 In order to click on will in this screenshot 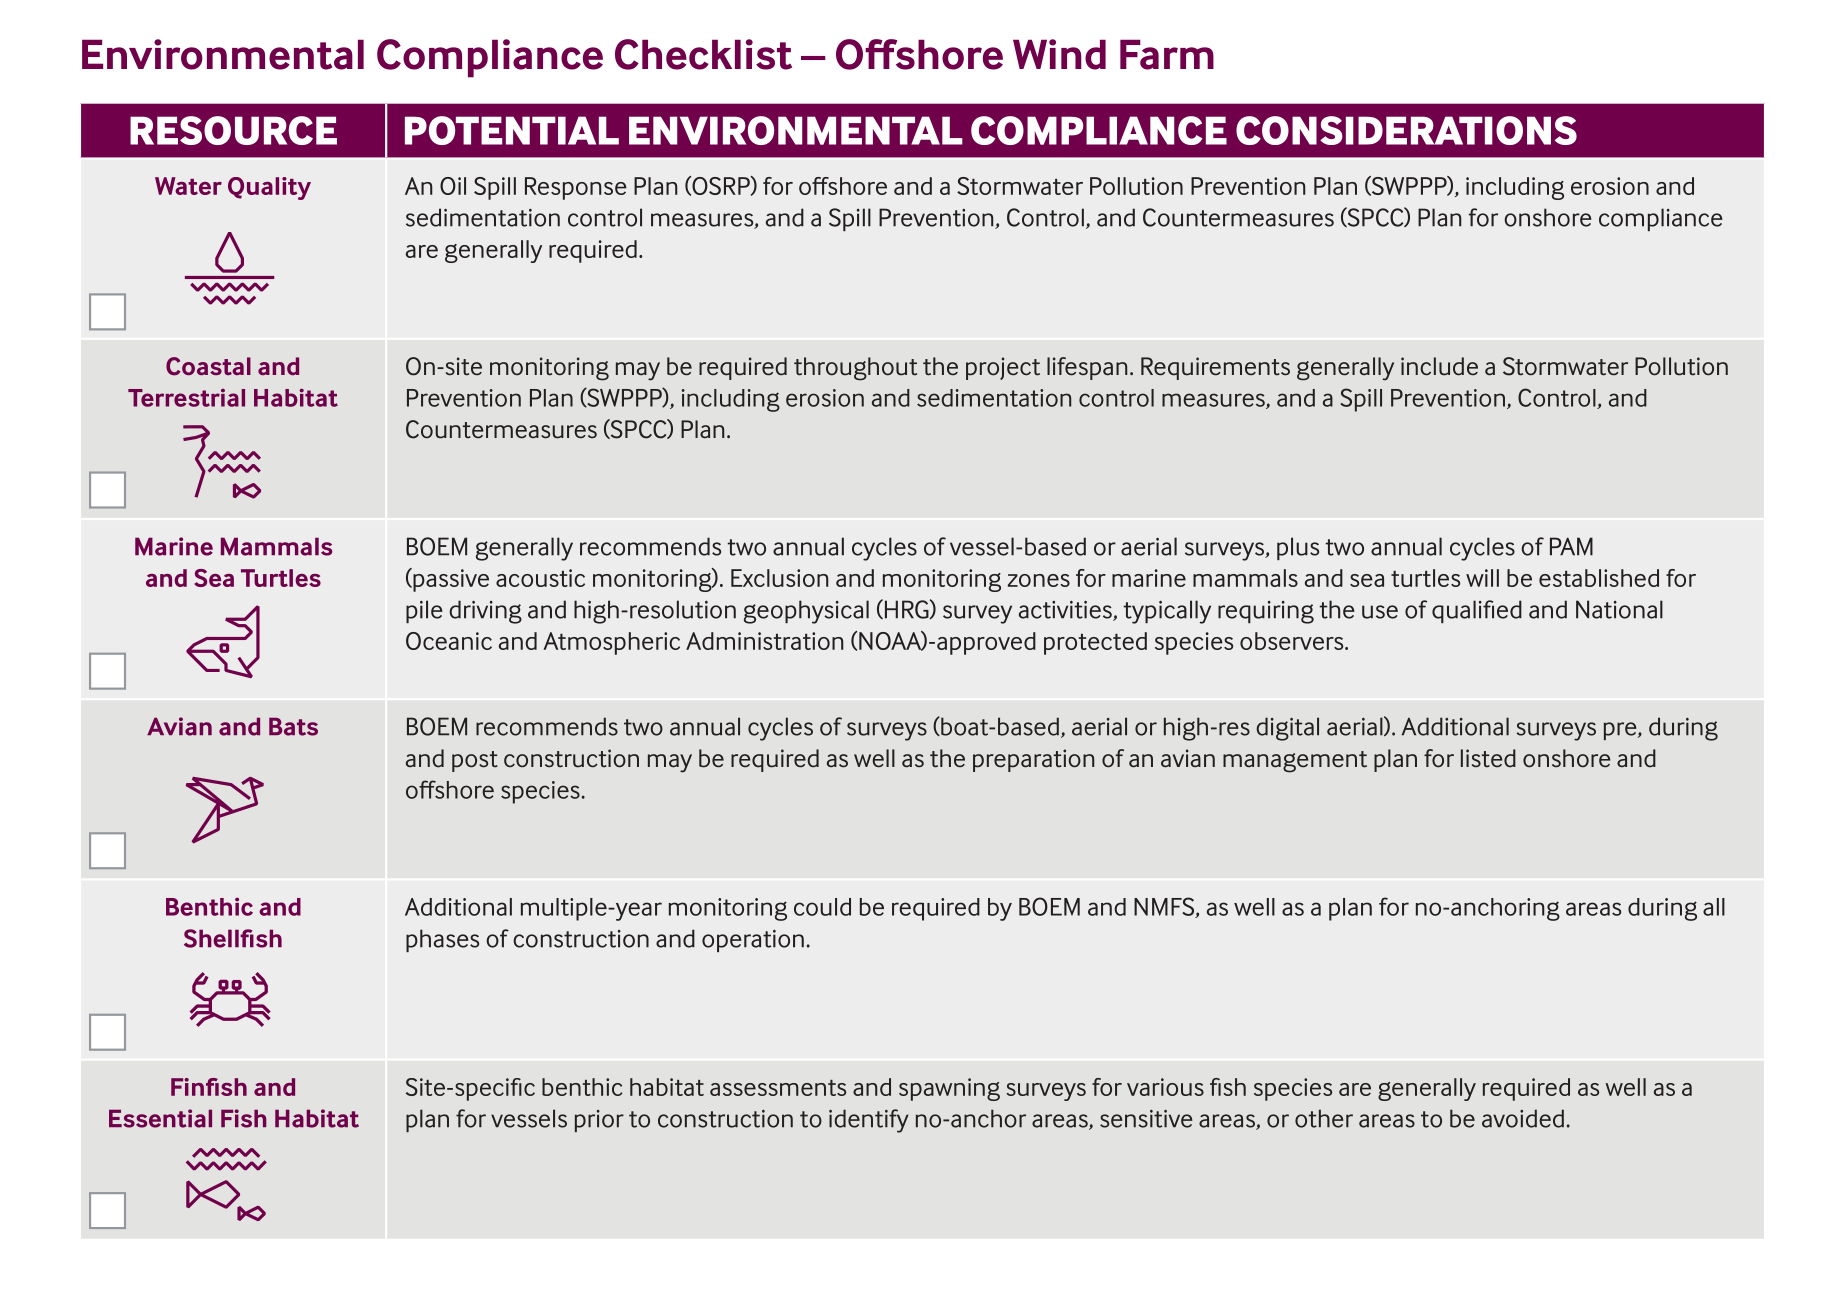, I will do `click(1482, 578)`.
